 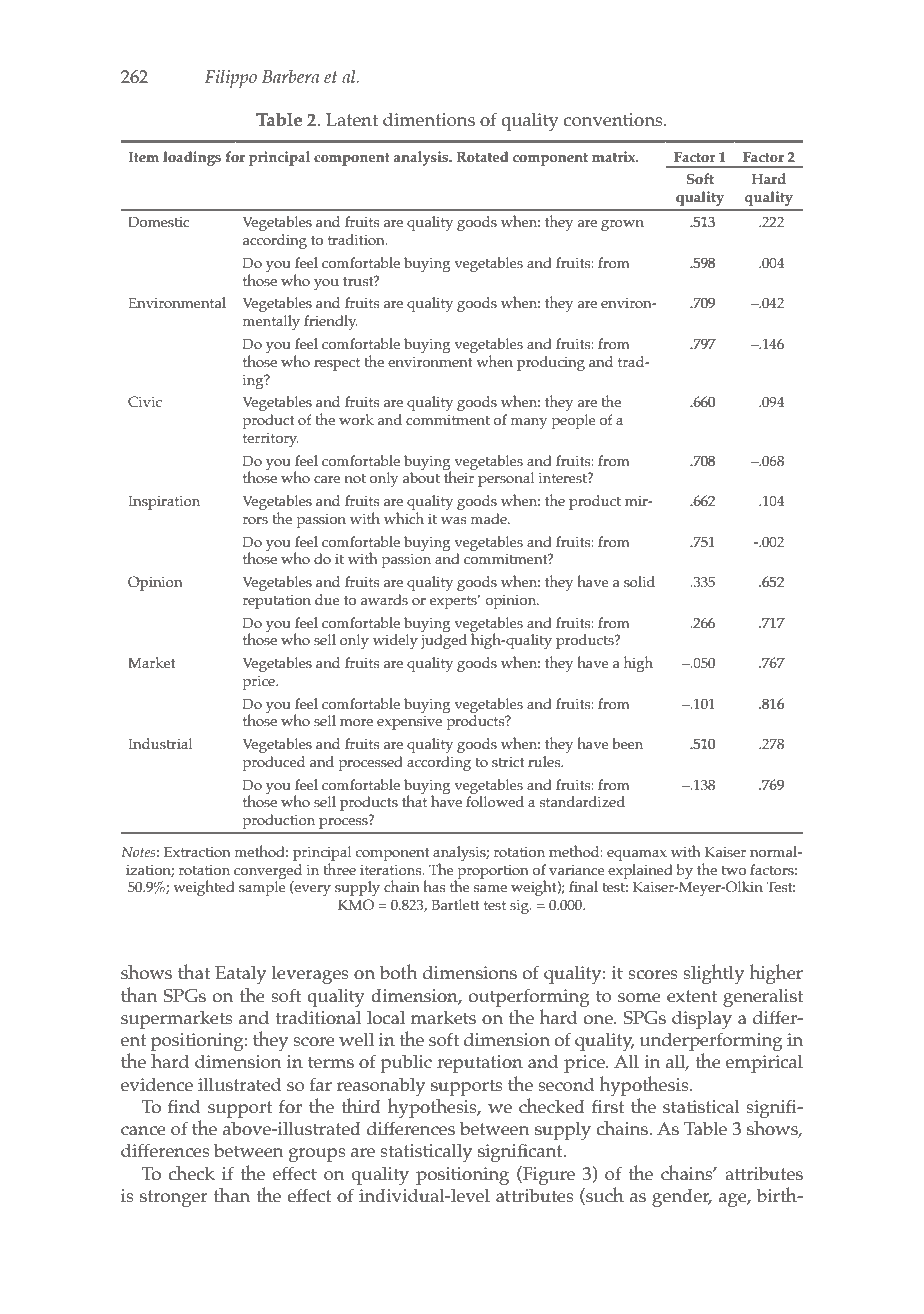 What do you see at coordinates (271, 440) in the document?
I see `territory` at bounding box center [271, 440].
